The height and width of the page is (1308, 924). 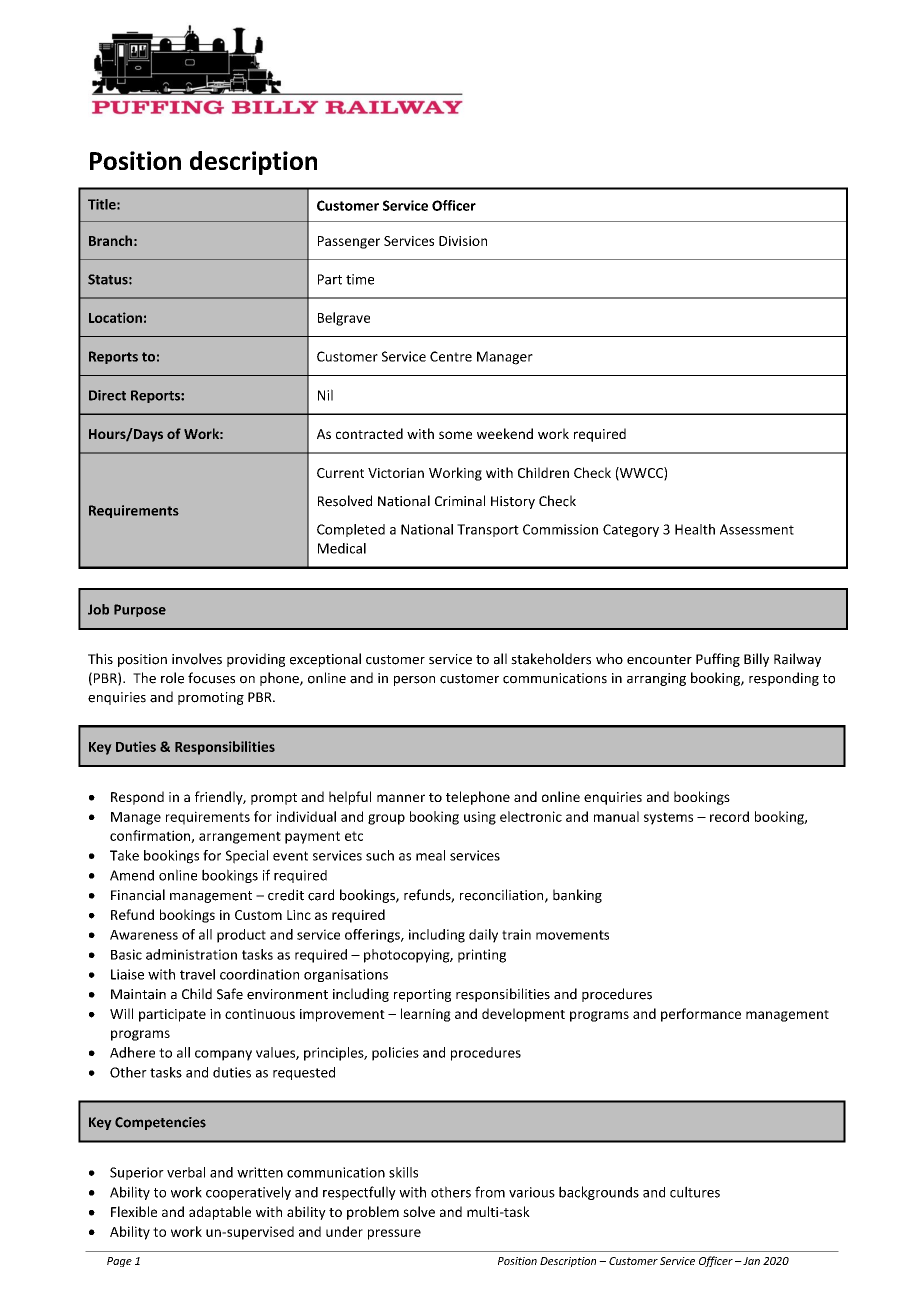 What do you see at coordinates (695, 529) in the page?
I see `Health` at bounding box center [695, 529].
